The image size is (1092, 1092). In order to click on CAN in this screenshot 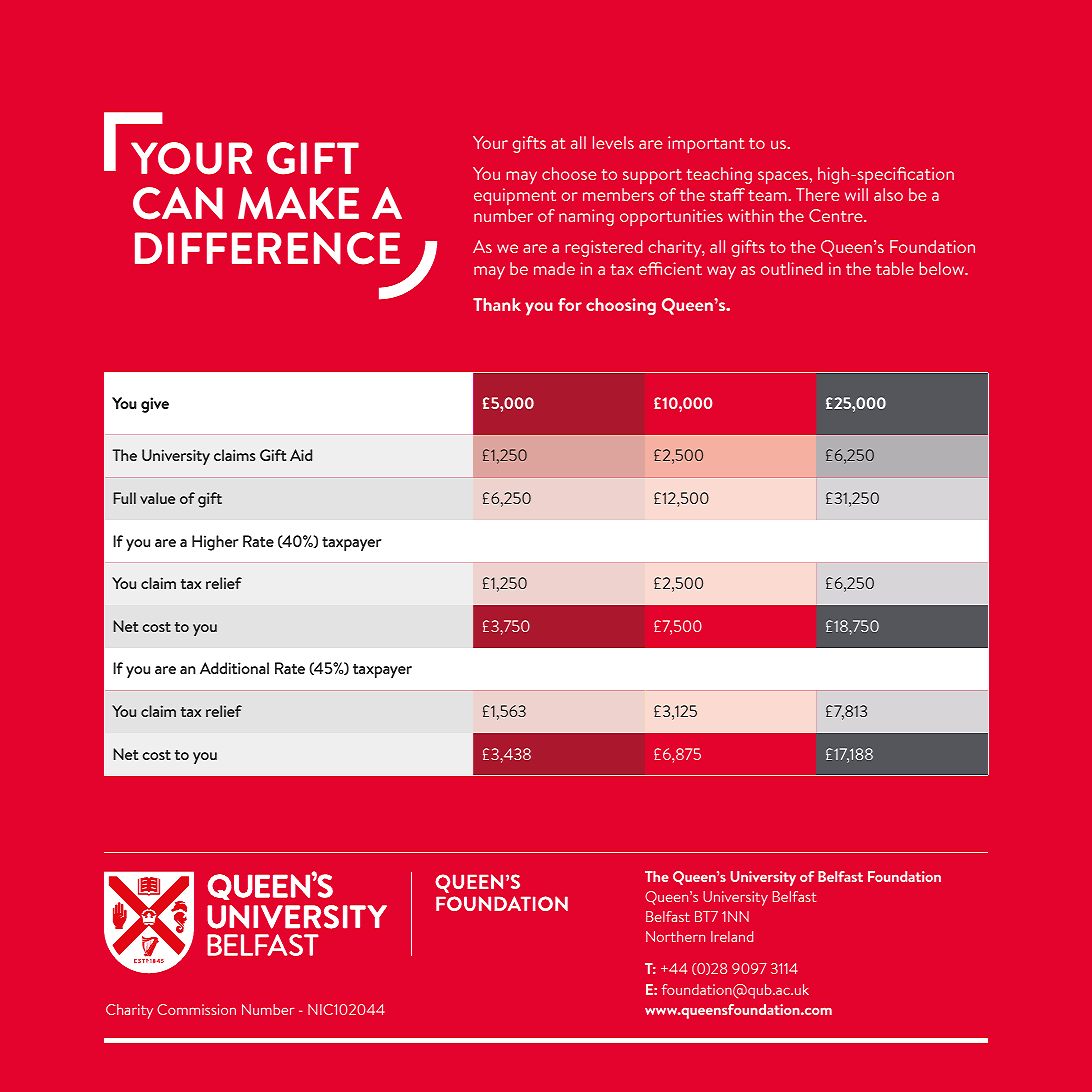, I will do `click(178, 203)`.
